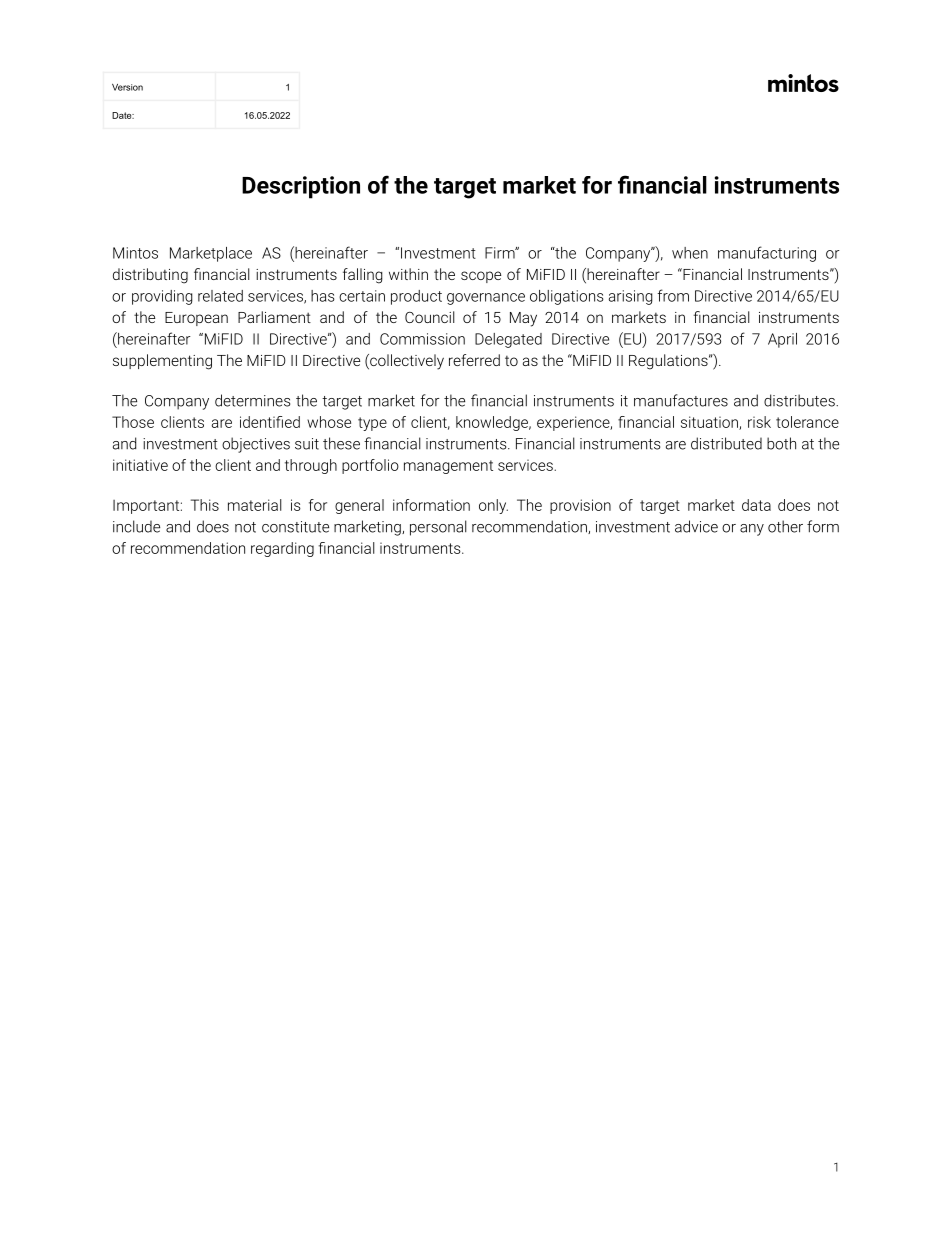 This screenshot has width=952, height=1233. Describe the element at coordinates (301, 187) in the screenshot. I see `Description` at that location.
